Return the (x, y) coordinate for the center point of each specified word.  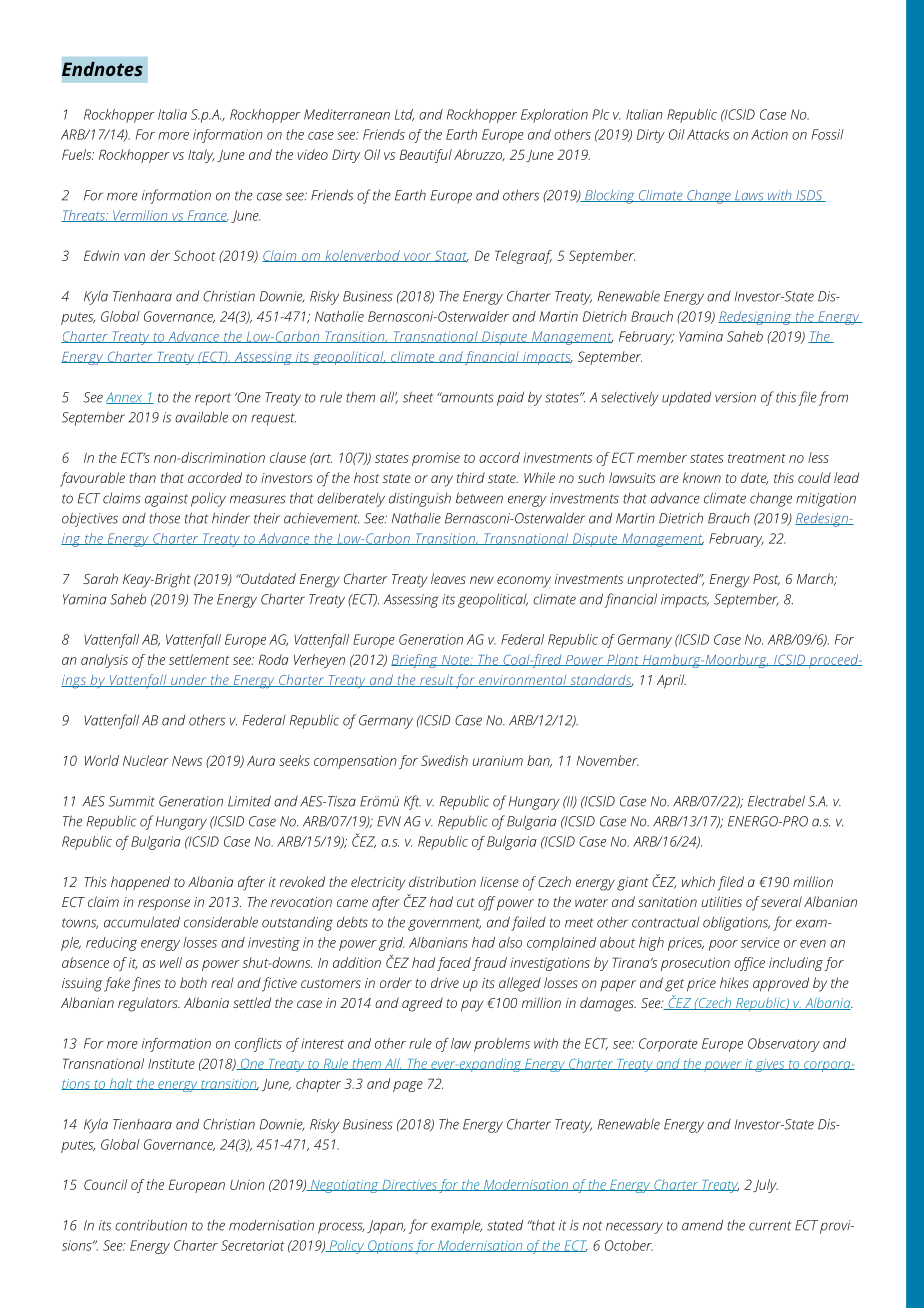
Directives (409, 1185)
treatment (757, 458)
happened (140, 883)
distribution (442, 881)
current (770, 1226)
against (166, 500)
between (479, 498)
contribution (151, 1225)
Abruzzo (479, 155)
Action (769, 134)
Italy (201, 156)
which (698, 881)
